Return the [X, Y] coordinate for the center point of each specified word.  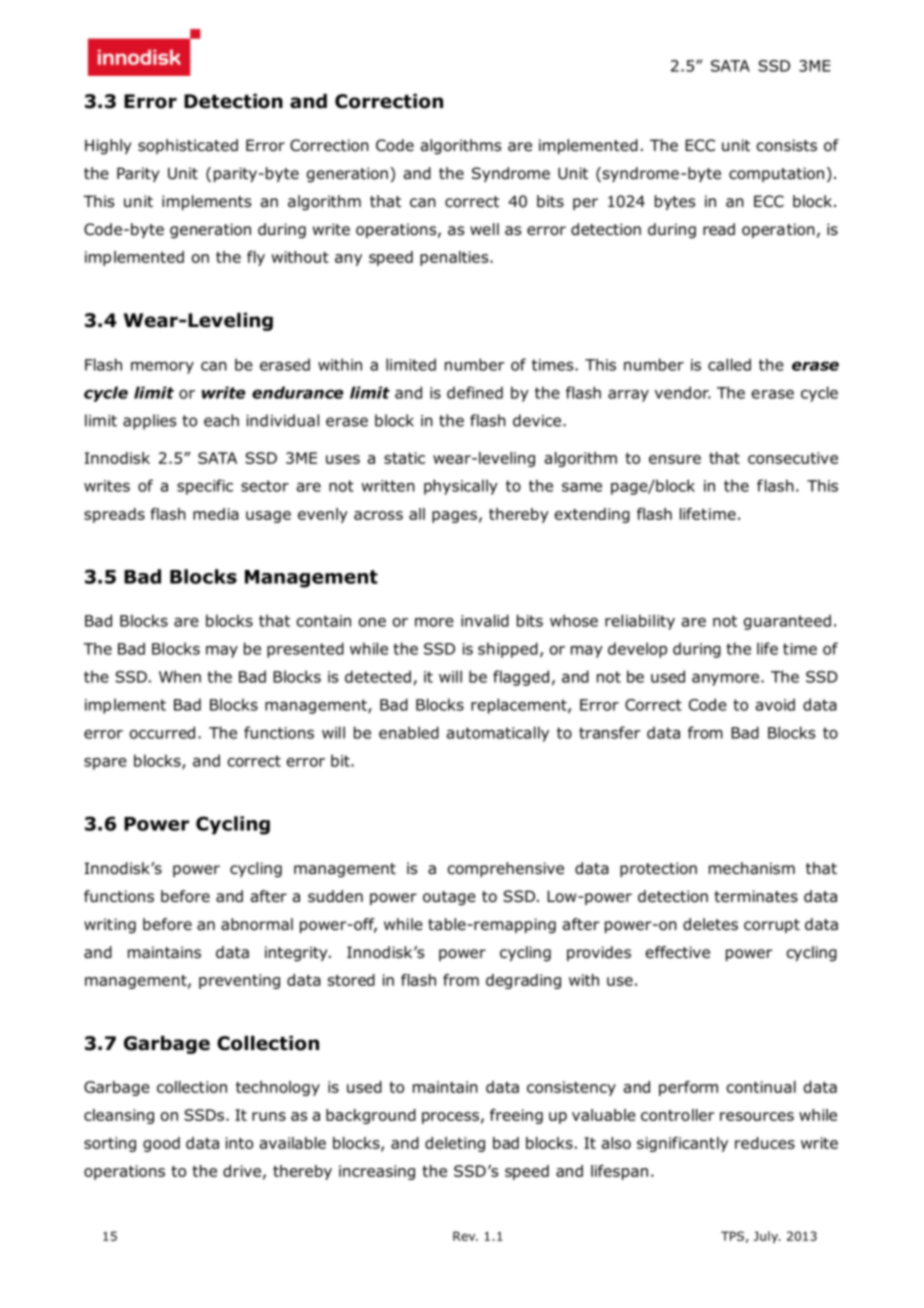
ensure [675, 459]
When [180, 676]
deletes [710, 924]
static [404, 458]
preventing [239, 981]
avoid [775, 704]
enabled [409, 732]
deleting [455, 1144]
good [161, 1144]
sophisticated [188, 146]
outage [449, 898]
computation [776, 174]
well [484, 229]
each [221, 420]
